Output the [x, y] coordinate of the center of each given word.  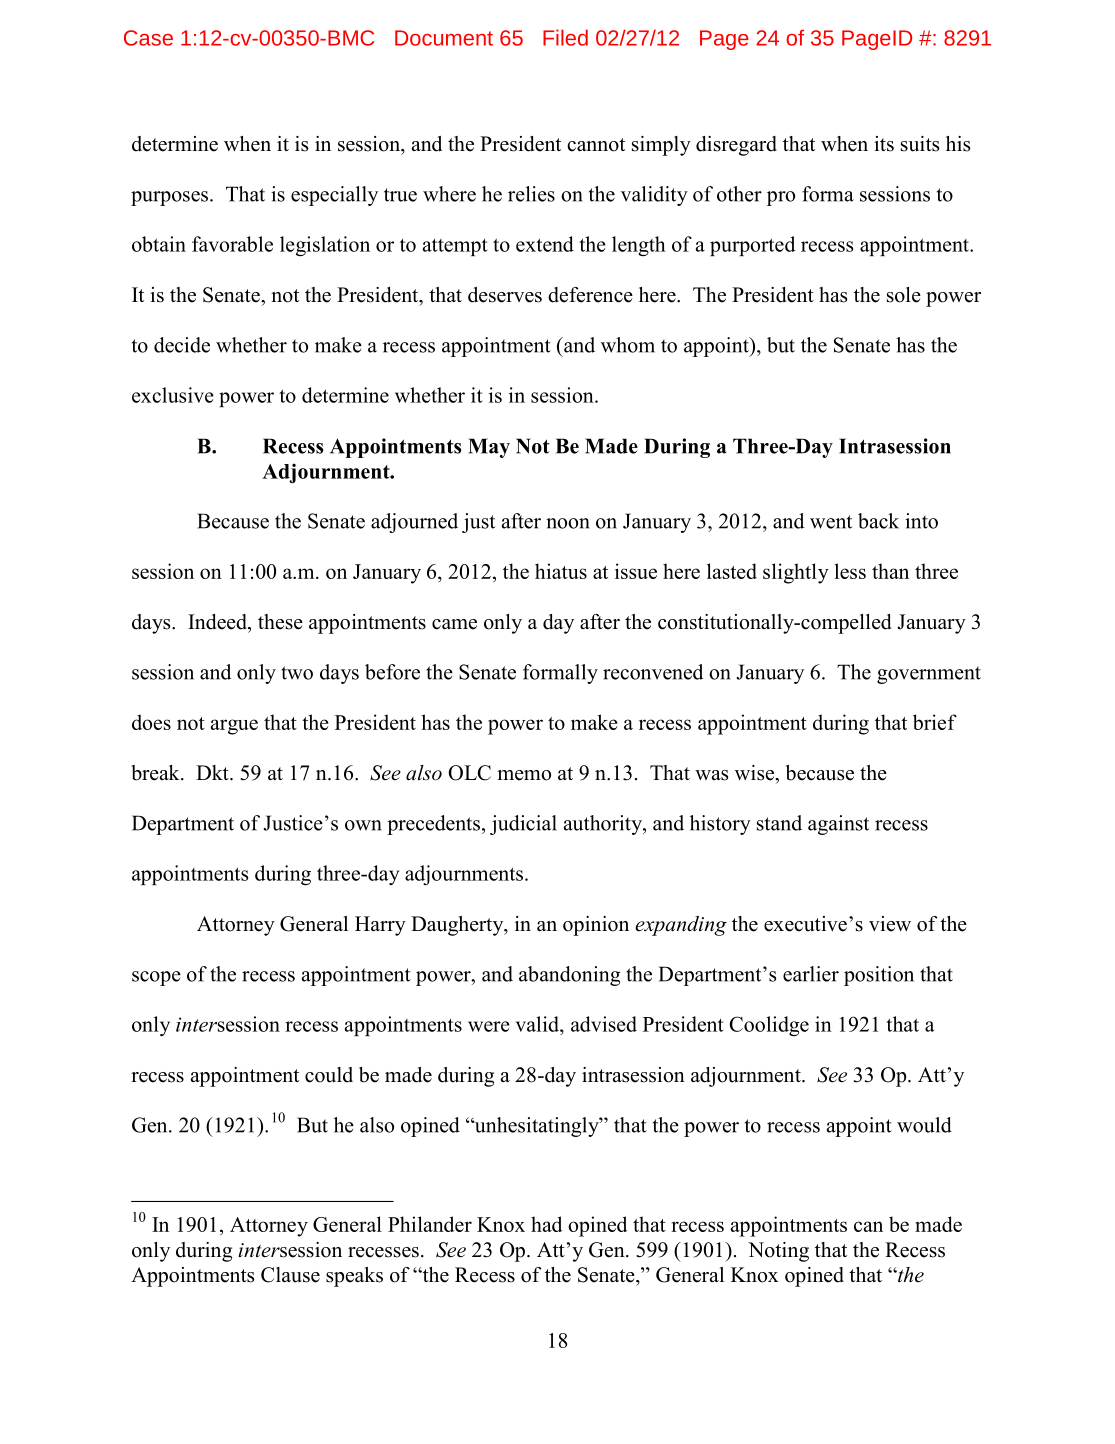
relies [531, 194]
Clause [290, 1275]
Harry [380, 926]
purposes [169, 198]
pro [781, 198]
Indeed [218, 622]
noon [568, 523]
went [831, 522]
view [890, 924]
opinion [596, 926]
